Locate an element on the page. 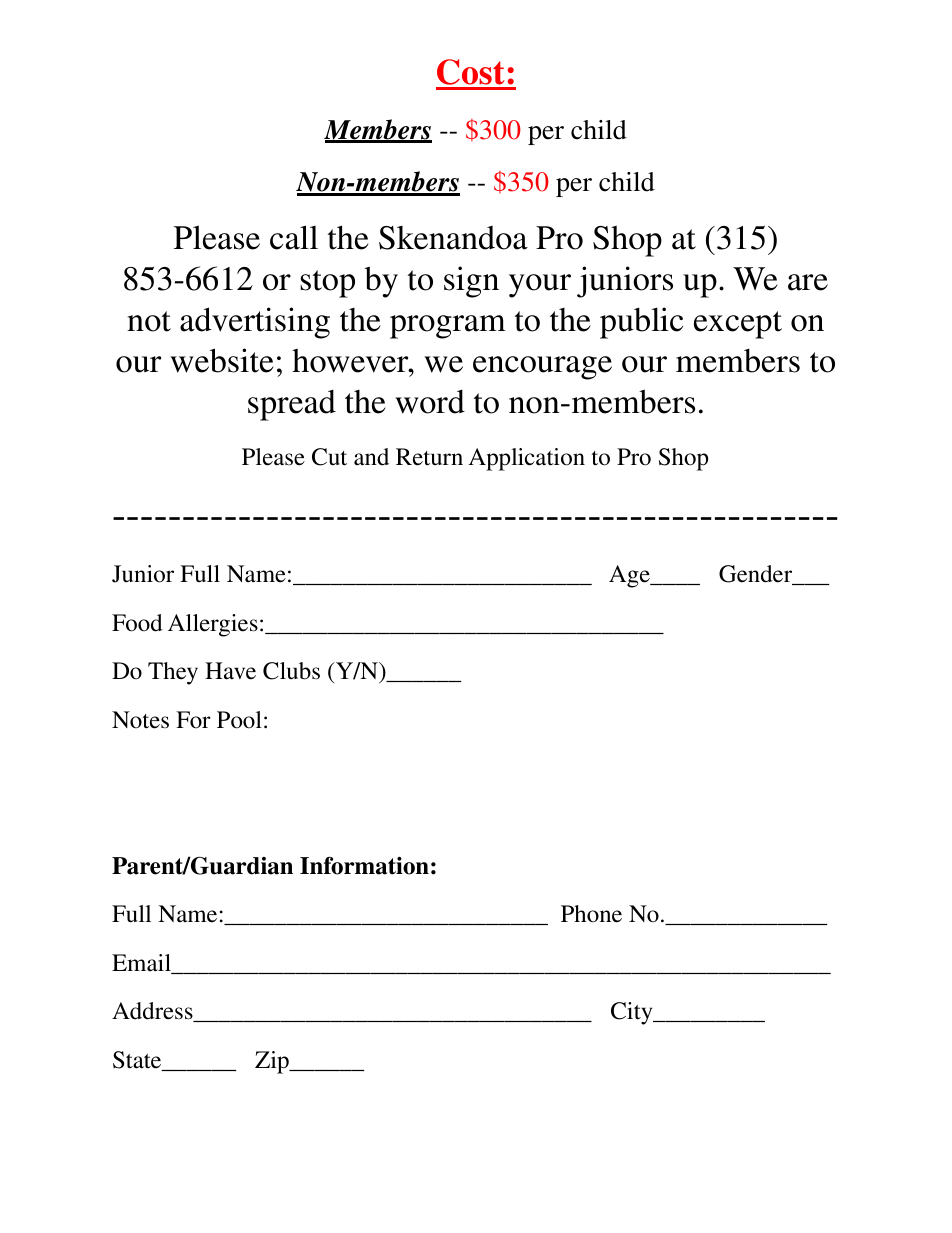 The width and height of the image is (952, 1233). Food is located at coordinates (137, 623).
